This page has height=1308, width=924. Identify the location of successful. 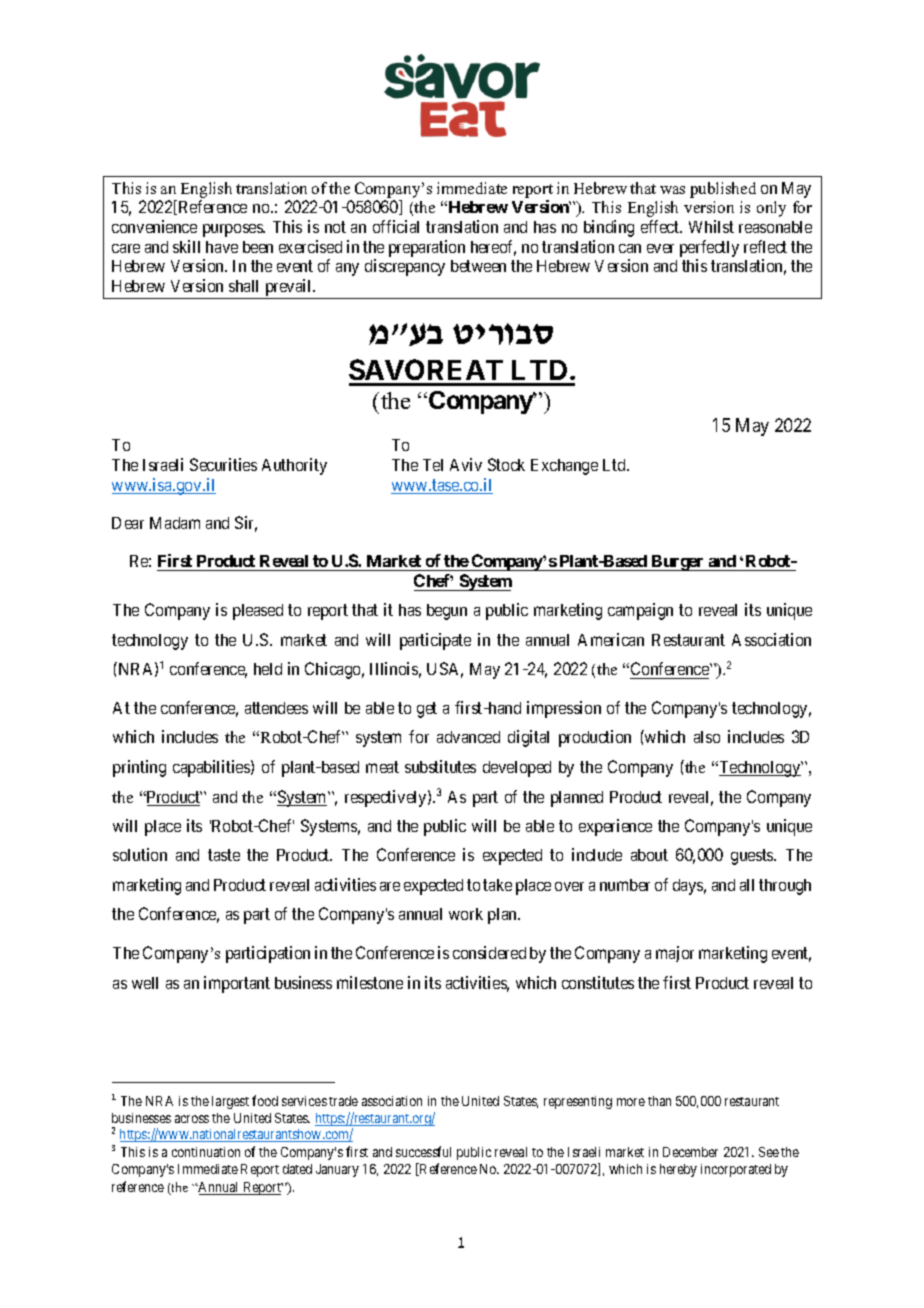
(423, 1151).
